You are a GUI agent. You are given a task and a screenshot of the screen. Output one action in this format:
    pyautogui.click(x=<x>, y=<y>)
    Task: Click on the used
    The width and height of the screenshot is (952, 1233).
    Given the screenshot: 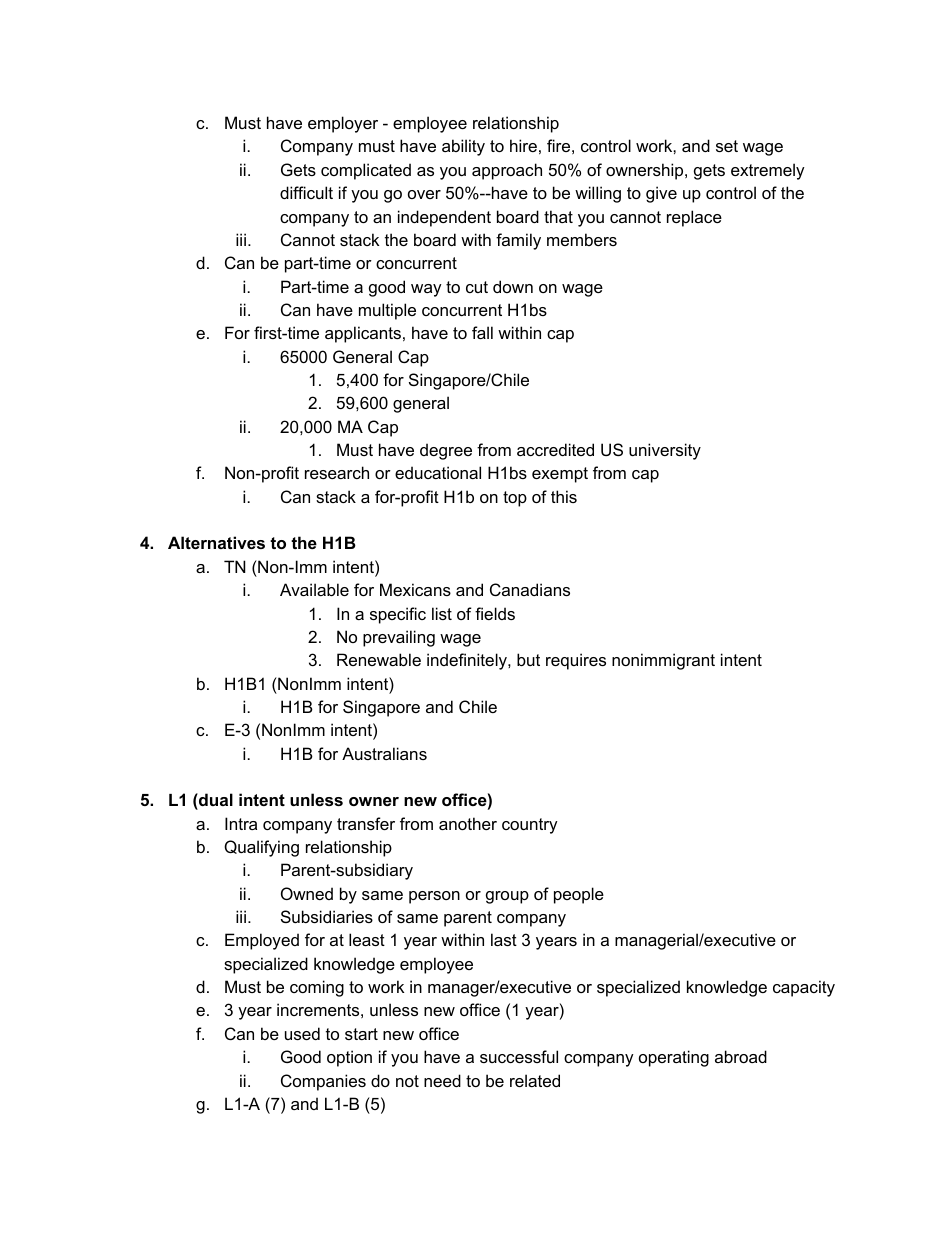 What is the action you would take?
    pyautogui.click(x=302, y=1033)
